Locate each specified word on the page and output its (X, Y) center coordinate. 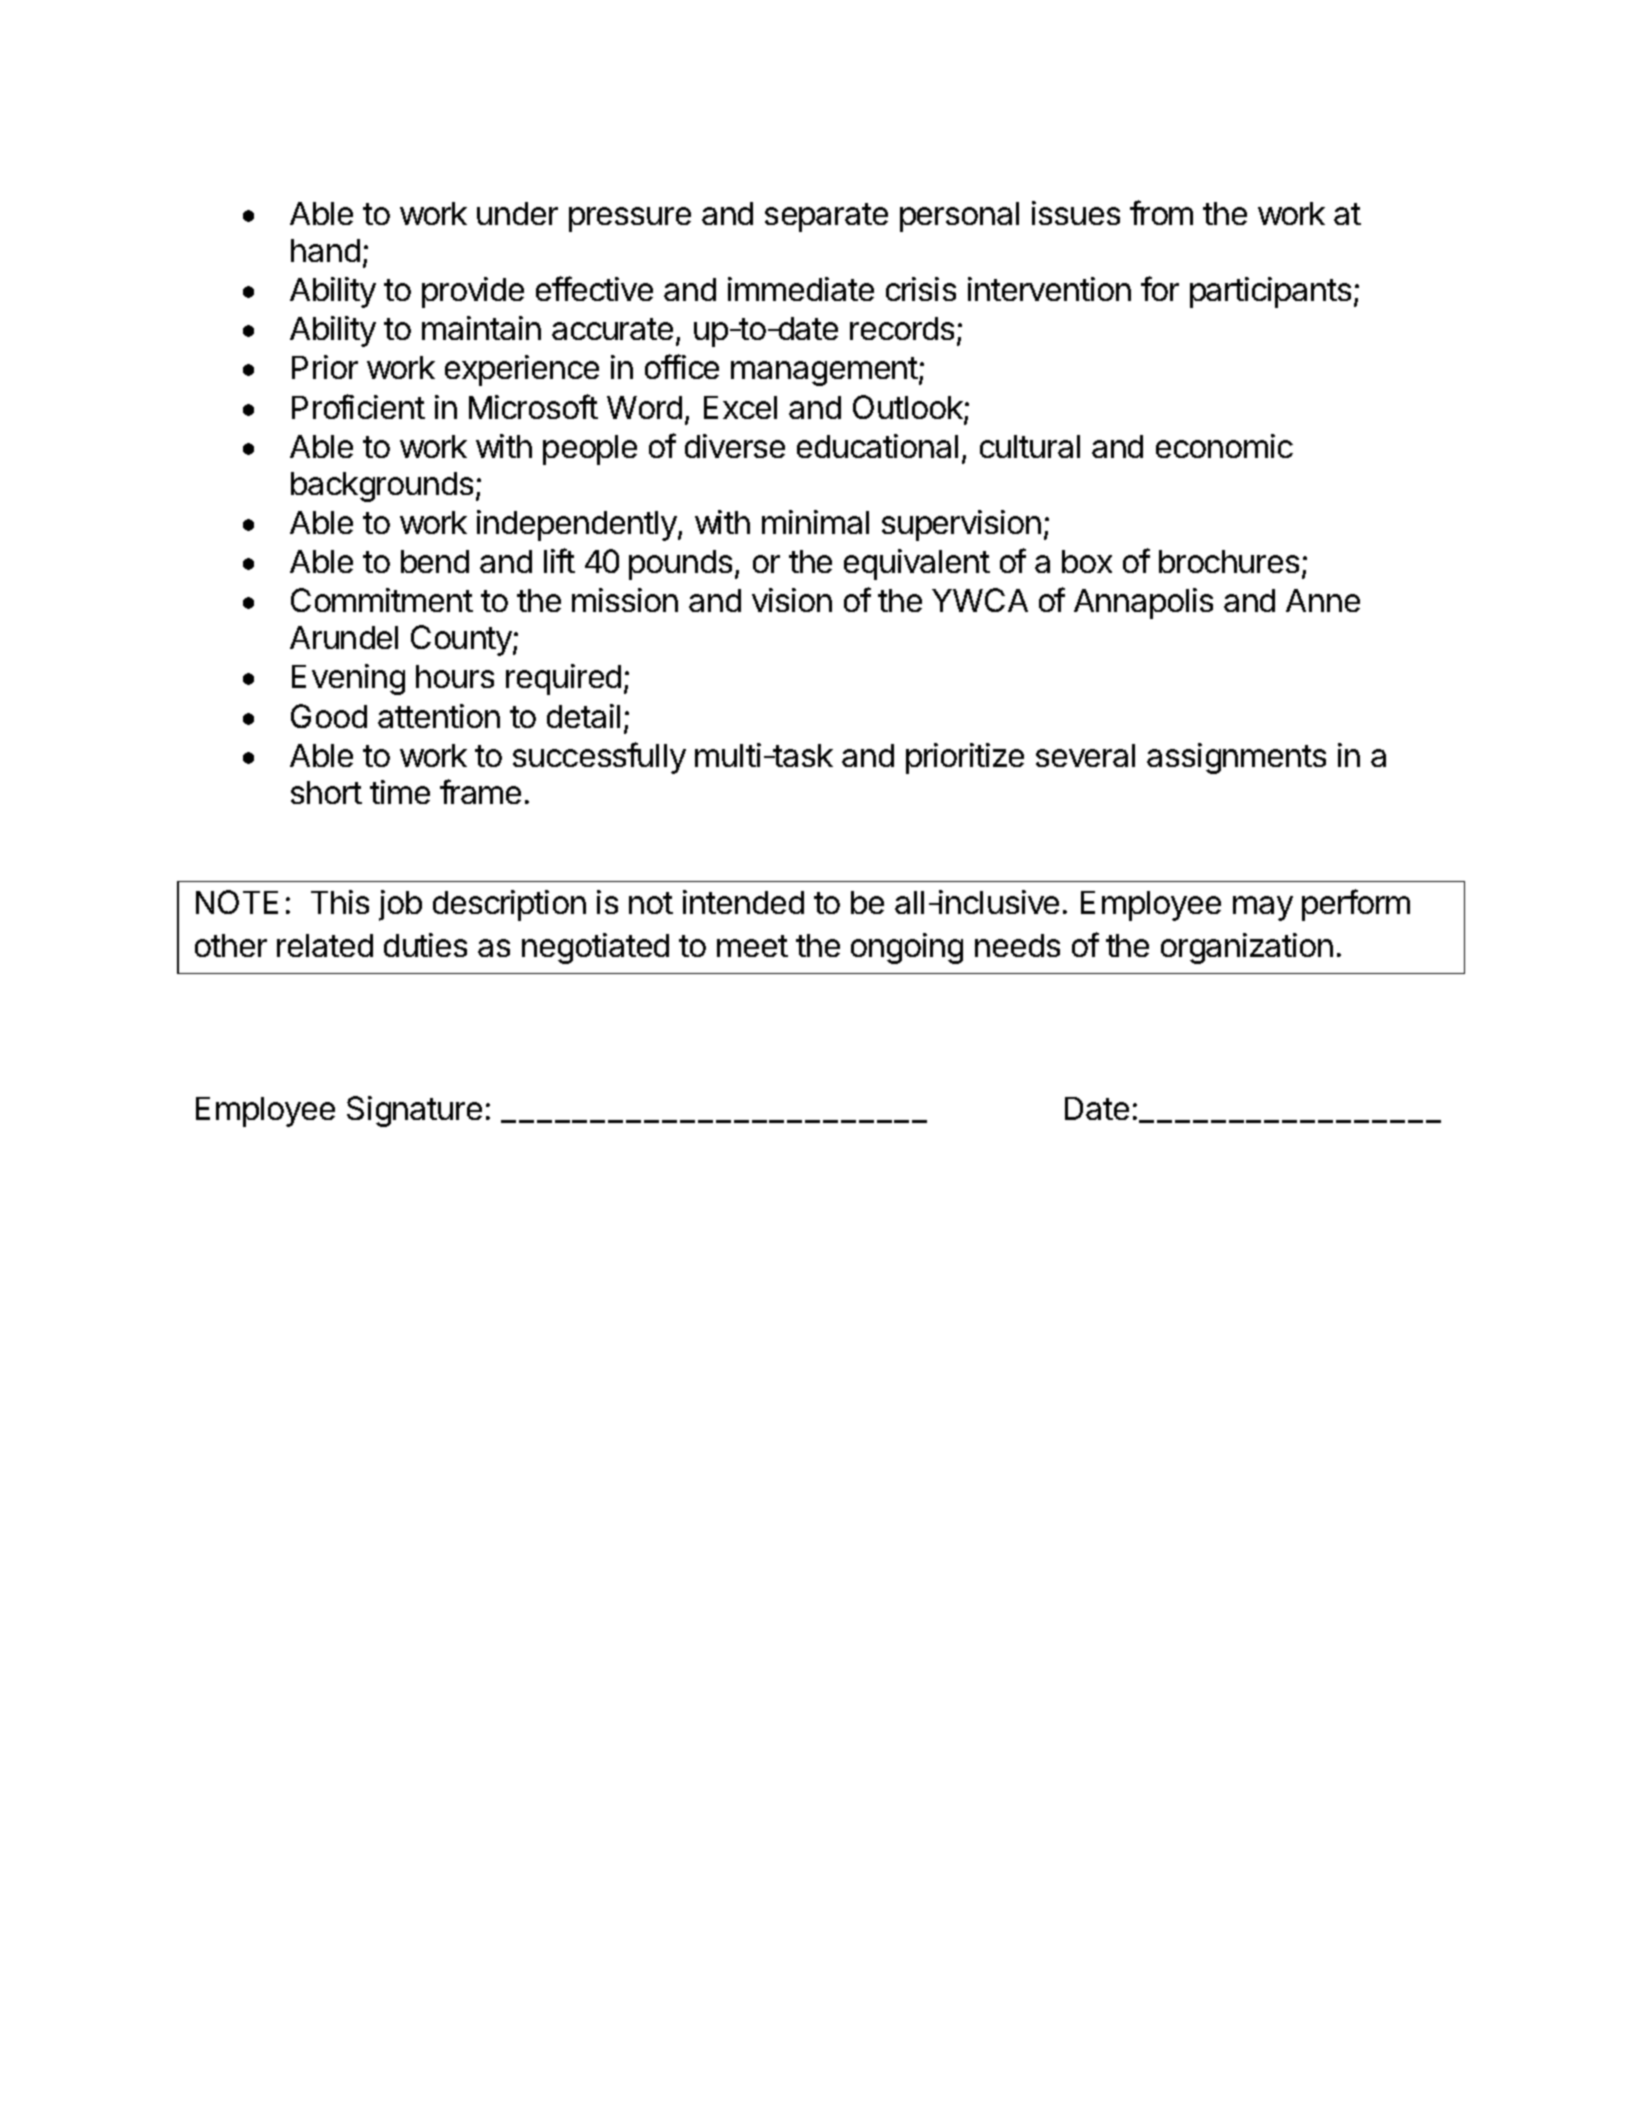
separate (826, 217)
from (1161, 212)
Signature (414, 1111)
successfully (599, 758)
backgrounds (382, 487)
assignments (1236, 758)
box (1087, 561)
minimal (815, 522)
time (400, 792)
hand (325, 250)
